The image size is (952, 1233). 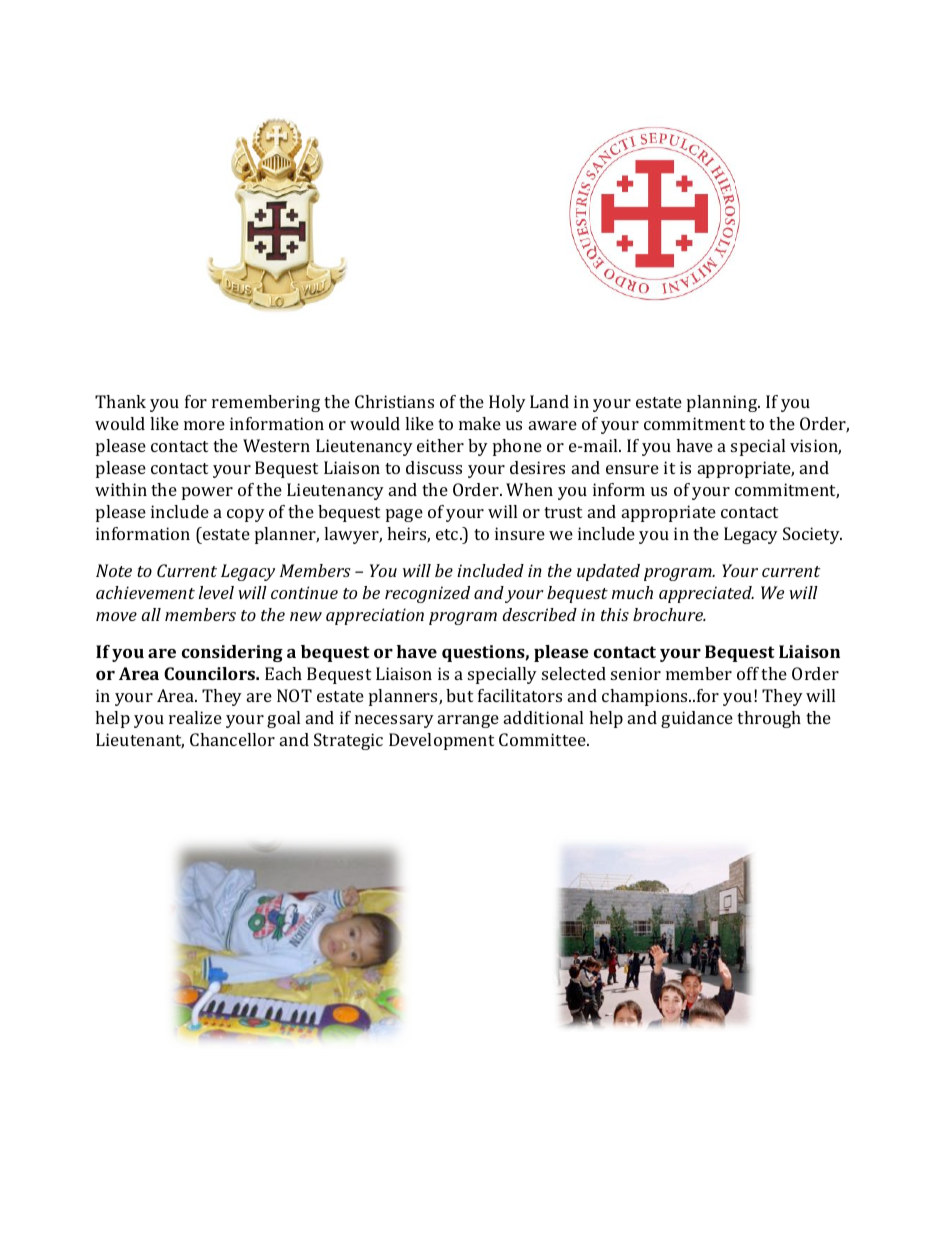 I want to click on Chancellor, so click(x=232, y=739).
